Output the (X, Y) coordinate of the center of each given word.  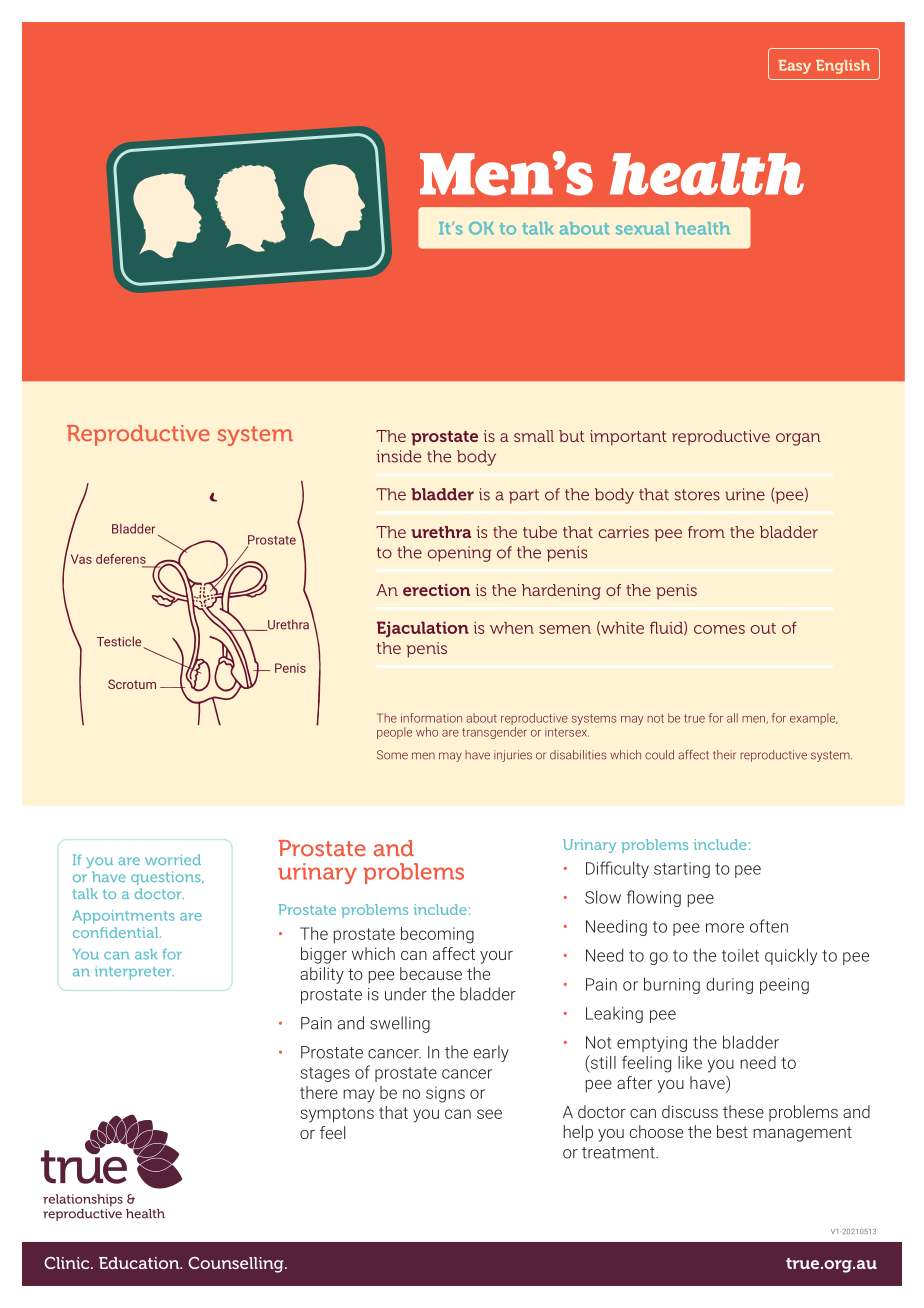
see (489, 1114)
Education (140, 1263)
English (843, 67)
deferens (121, 559)
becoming (437, 935)
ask (146, 954)
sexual (643, 228)
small (534, 436)
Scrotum (132, 684)
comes (719, 629)
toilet (740, 955)
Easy (795, 67)
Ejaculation (423, 629)
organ (798, 439)
